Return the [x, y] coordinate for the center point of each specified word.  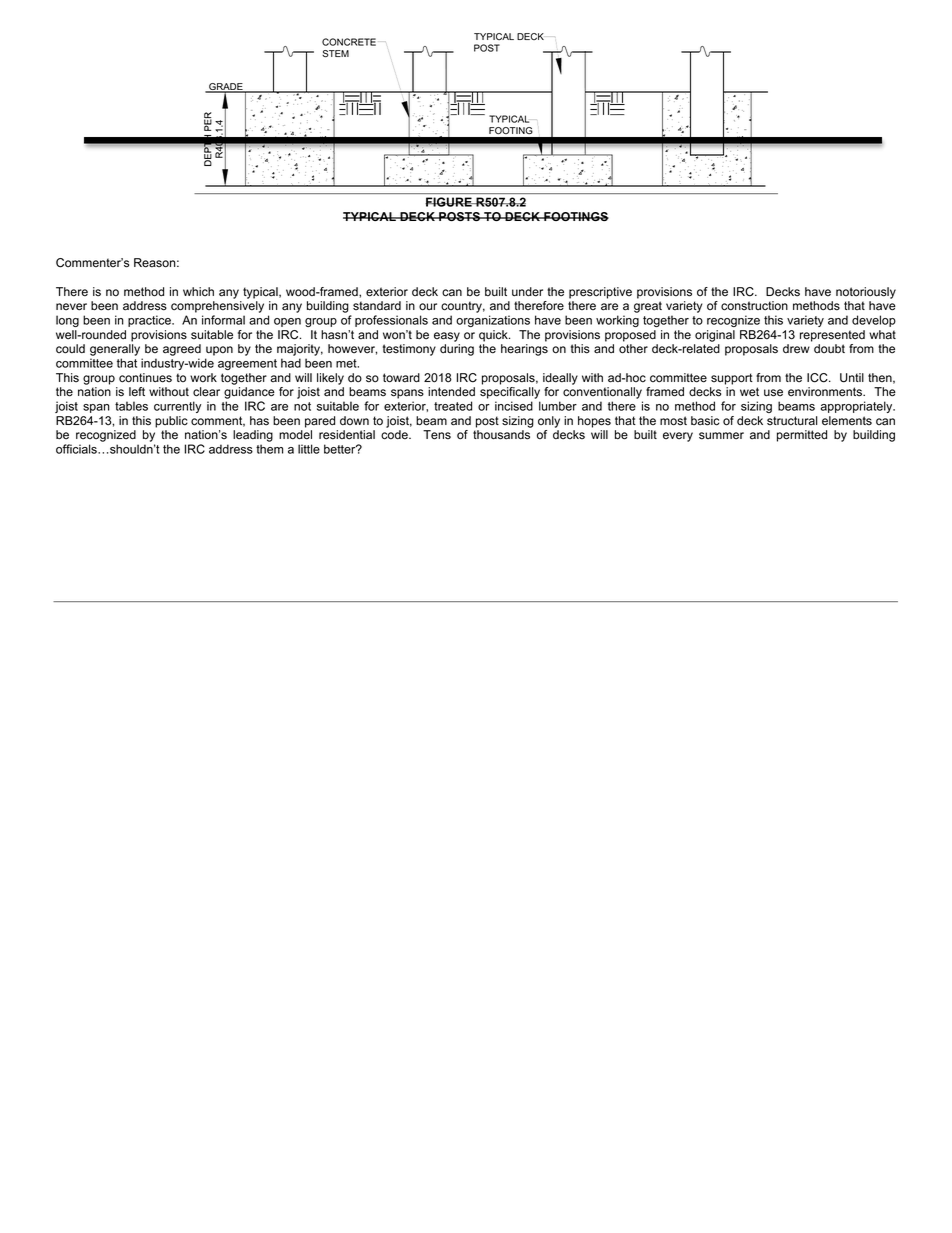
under [527, 292]
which [198, 291]
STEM [335, 54]
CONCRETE [349, 42]
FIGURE [450, 202]
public [171, 422]
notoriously [866, 293]
